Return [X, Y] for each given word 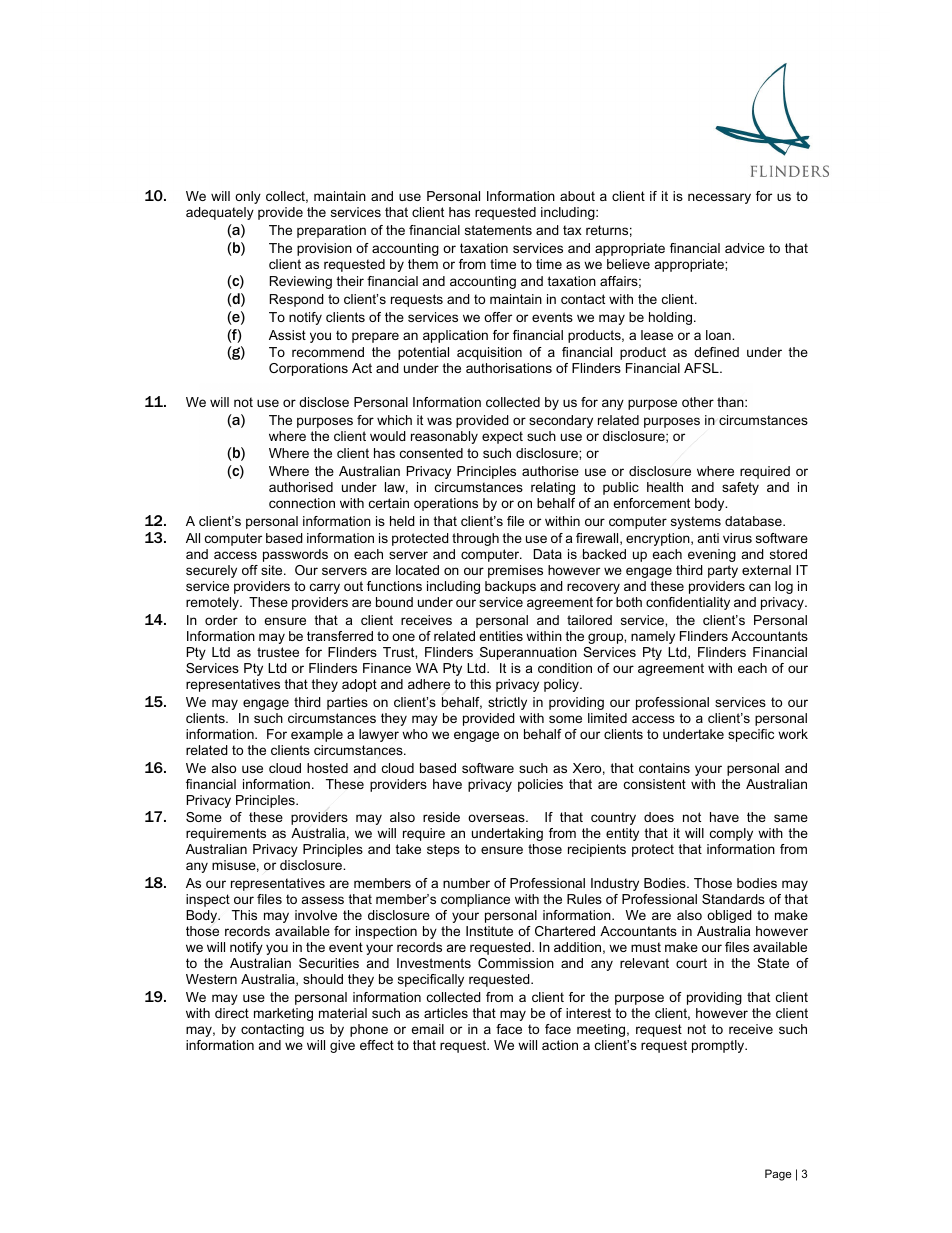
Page [778, 1175]
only [248, 197]
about [577, 196]
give [342, 1046]
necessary [719, 198]
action [560, 1045]
